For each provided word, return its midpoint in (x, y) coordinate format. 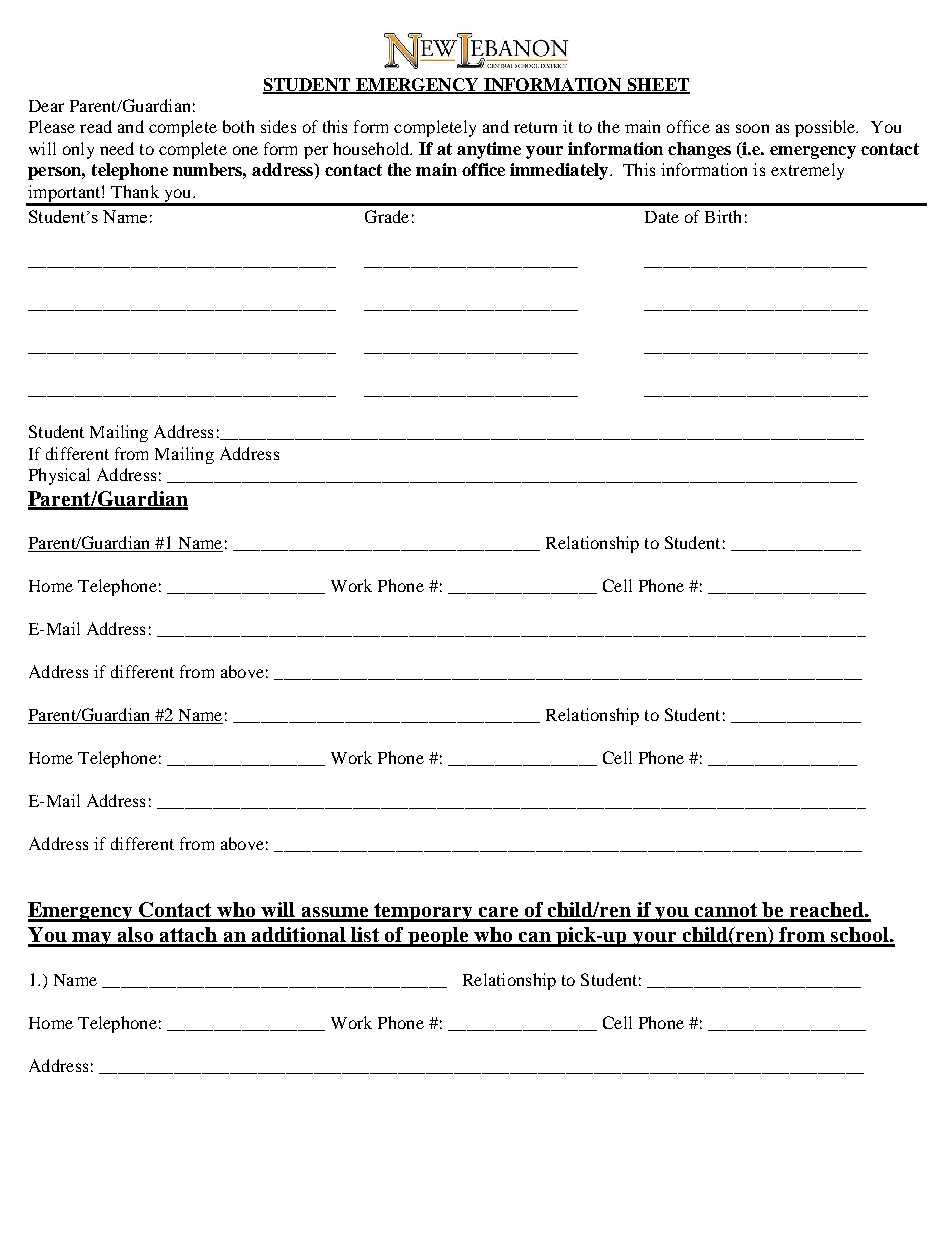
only (78, 150)
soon (752, 128)
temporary (424, 912)
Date (662, 217)
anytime (489, 150)
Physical (59, 476)
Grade (387, 216)
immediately (560, 171)
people (438, 937)
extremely (807, 171)
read (96, 126)
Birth (723, 216)
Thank (135, 191)
